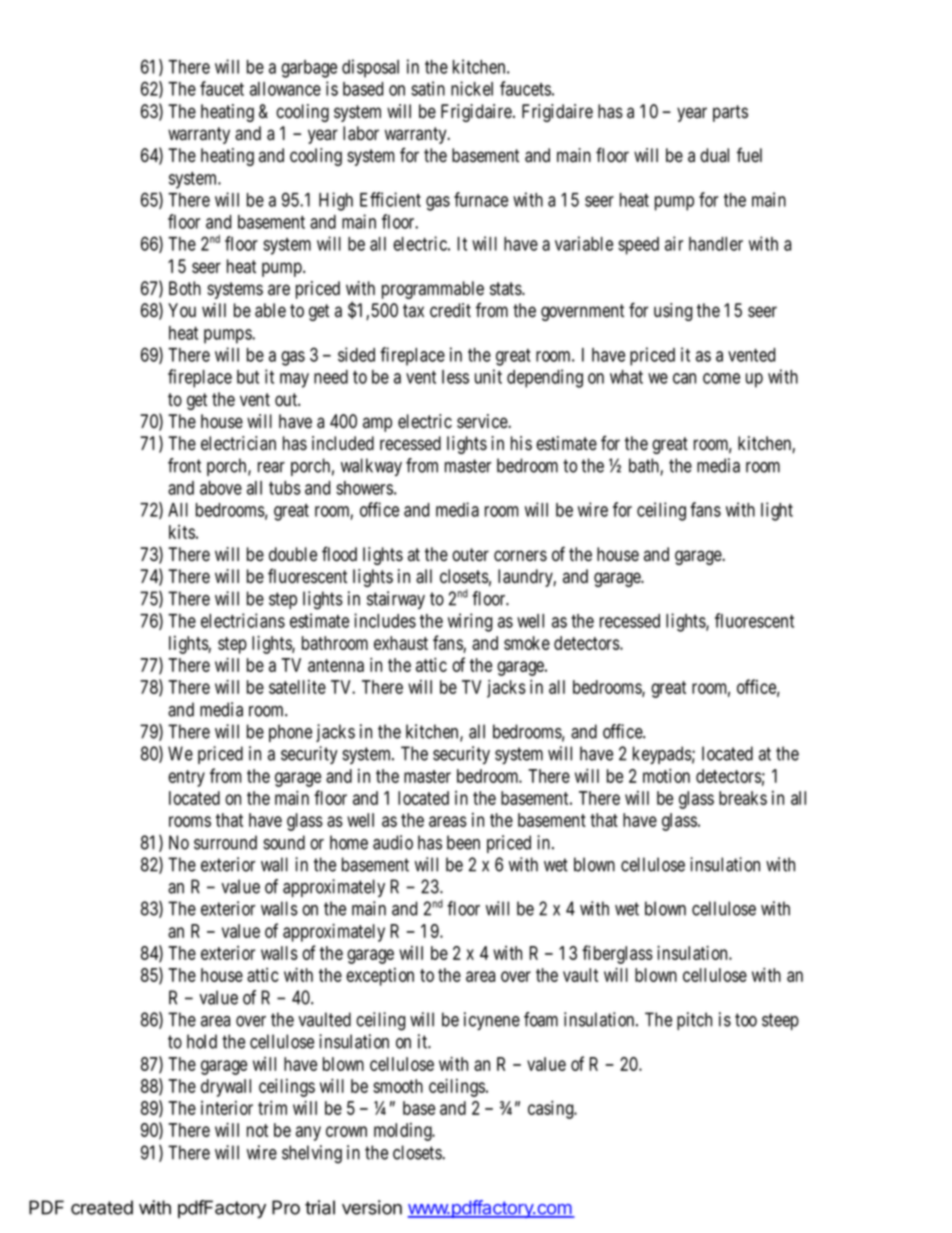  What do you see at coordinates (227, 1108) in the document?
I see `interior` at bounding box center [227, 1108].
